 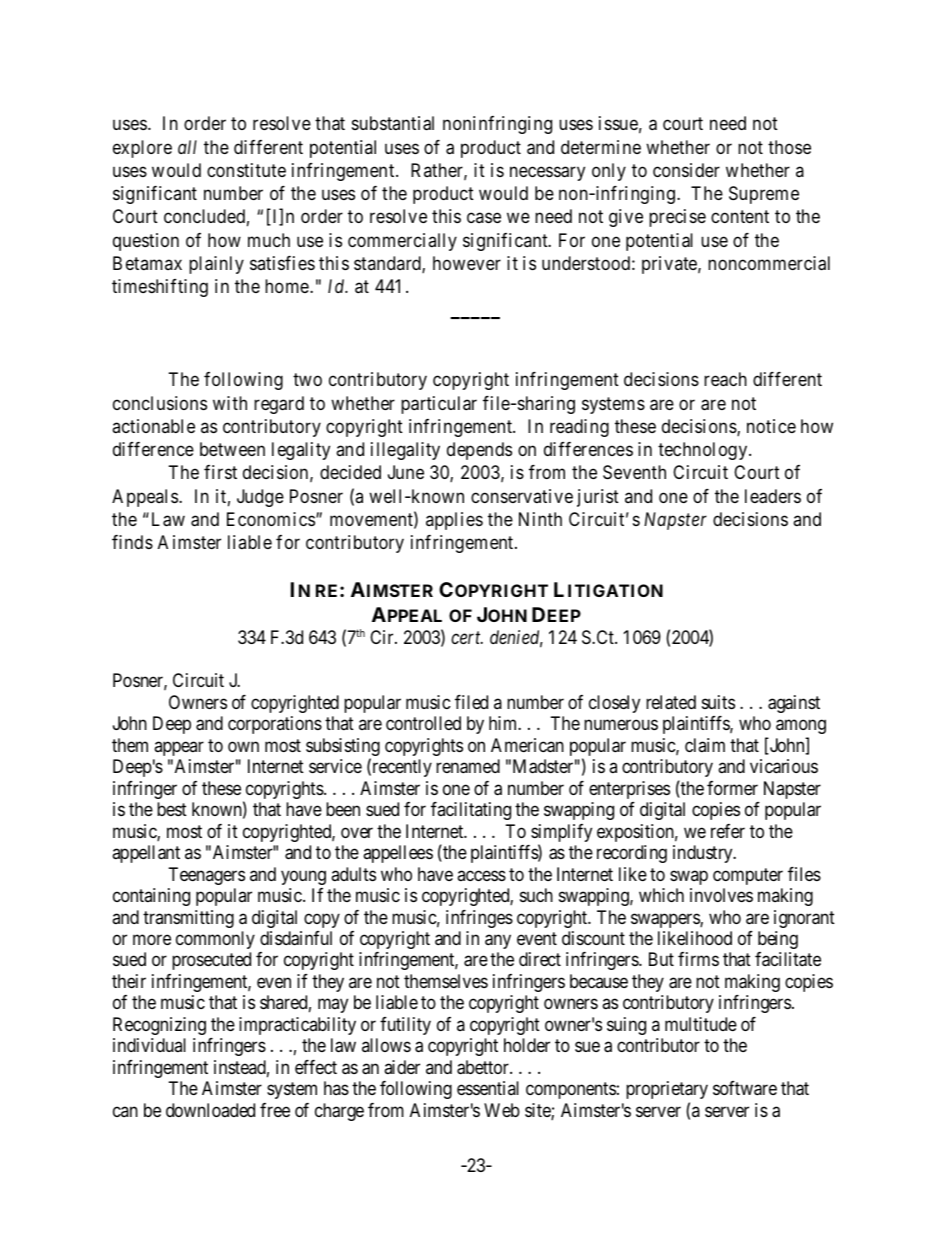 I want to click on downloaded, so click(x=210, y=1110).
